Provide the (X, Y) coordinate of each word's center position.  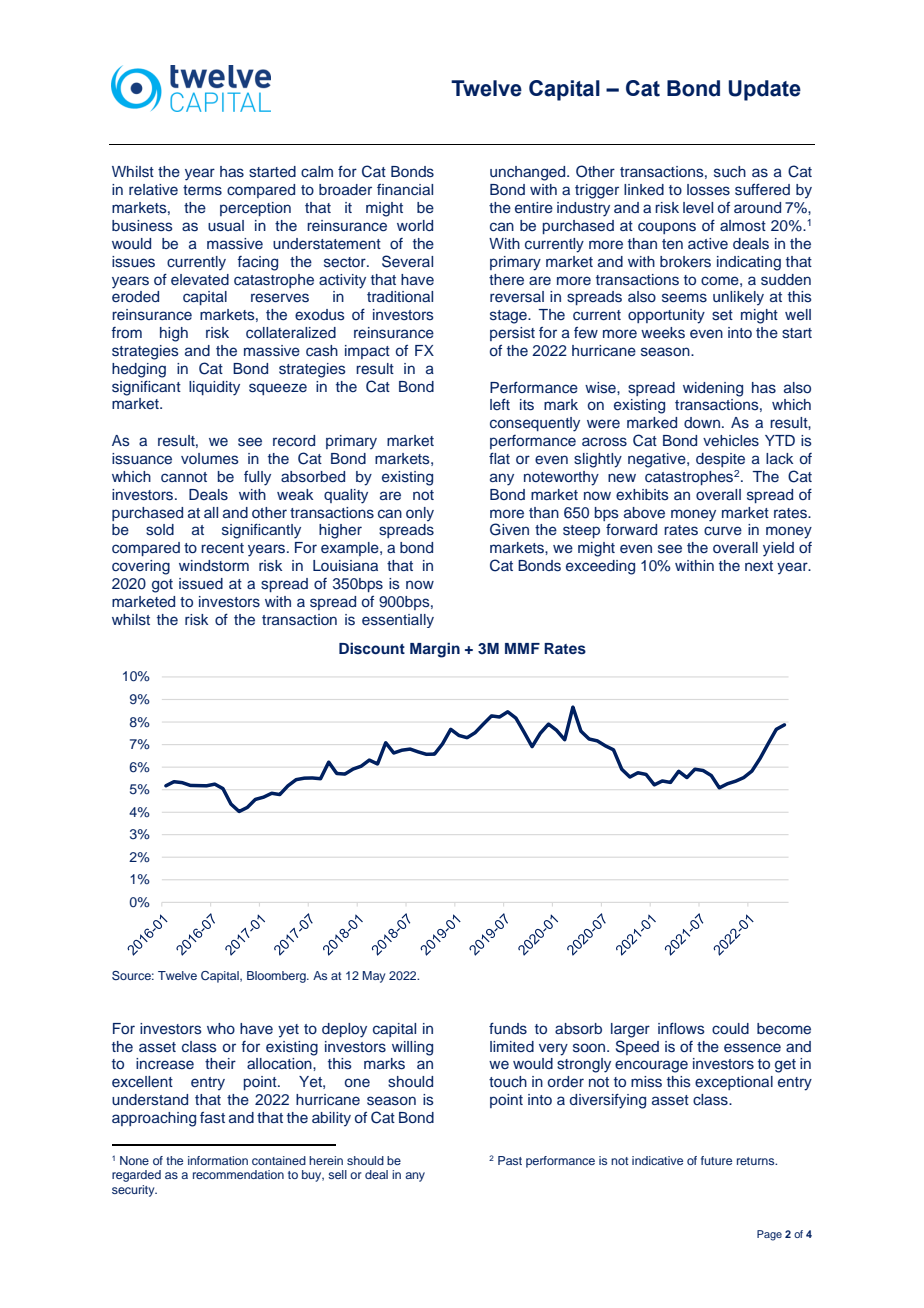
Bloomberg (277, 977)
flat (499, 458)
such (730, 172)
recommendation (238, 1174)
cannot (184, 477)
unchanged (529, 173)
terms (202, 190)
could (730, 1028)
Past (510, 1160)
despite (720, 460)
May (374, 977)
